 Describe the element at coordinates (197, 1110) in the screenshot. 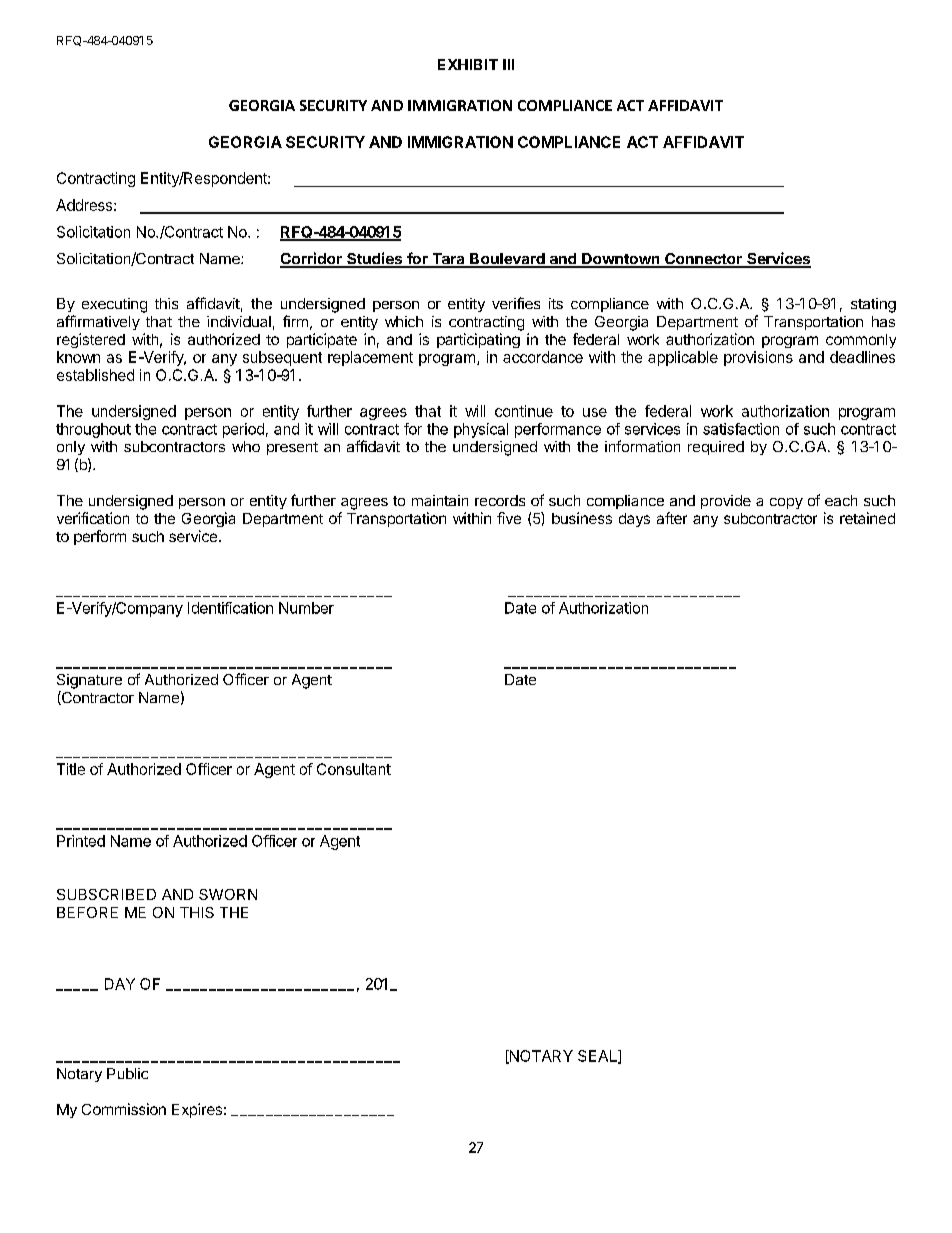

I see `Expires` at that location.
